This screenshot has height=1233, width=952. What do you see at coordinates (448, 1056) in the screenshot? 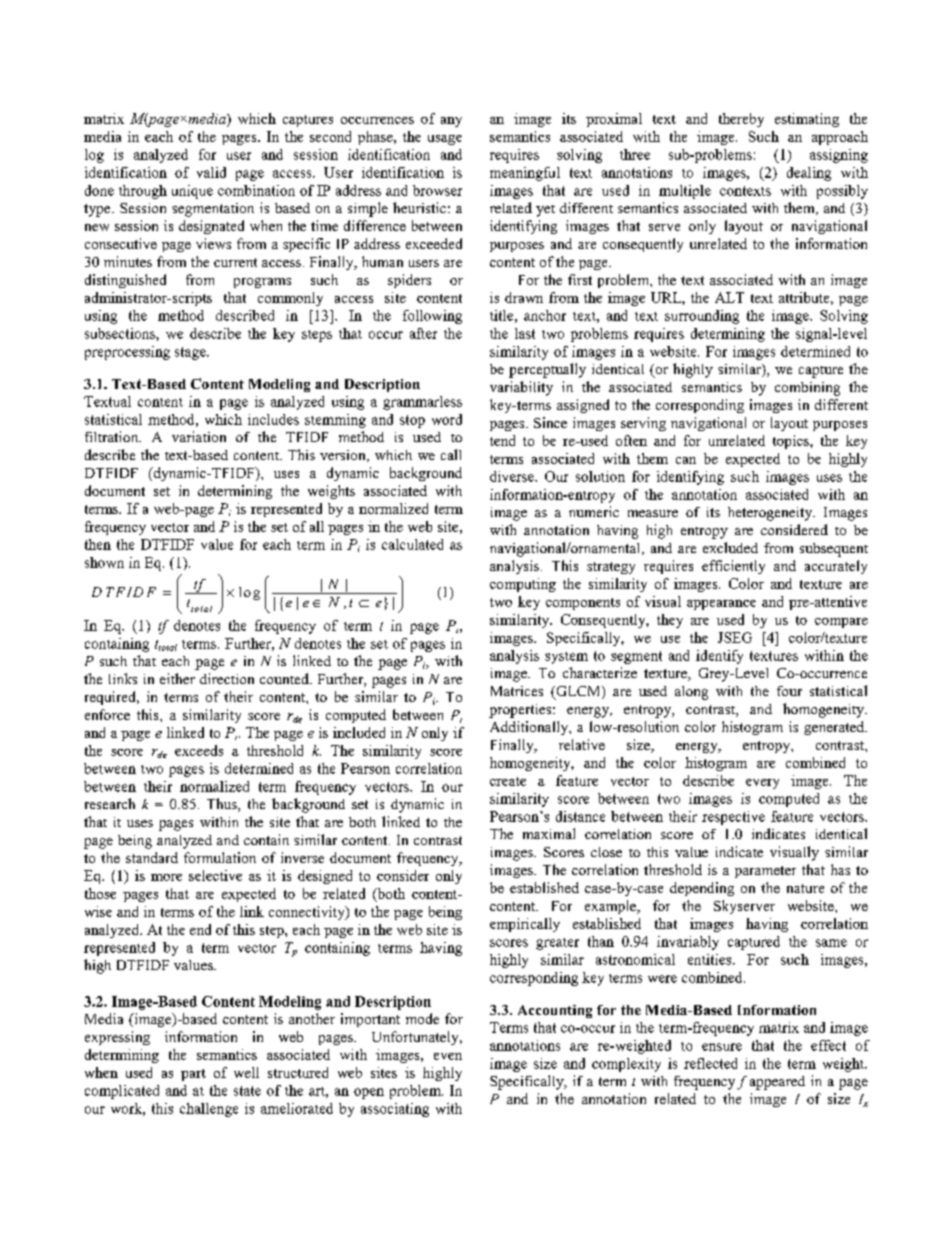
I see `even` at bounding box center [448, 1056].
